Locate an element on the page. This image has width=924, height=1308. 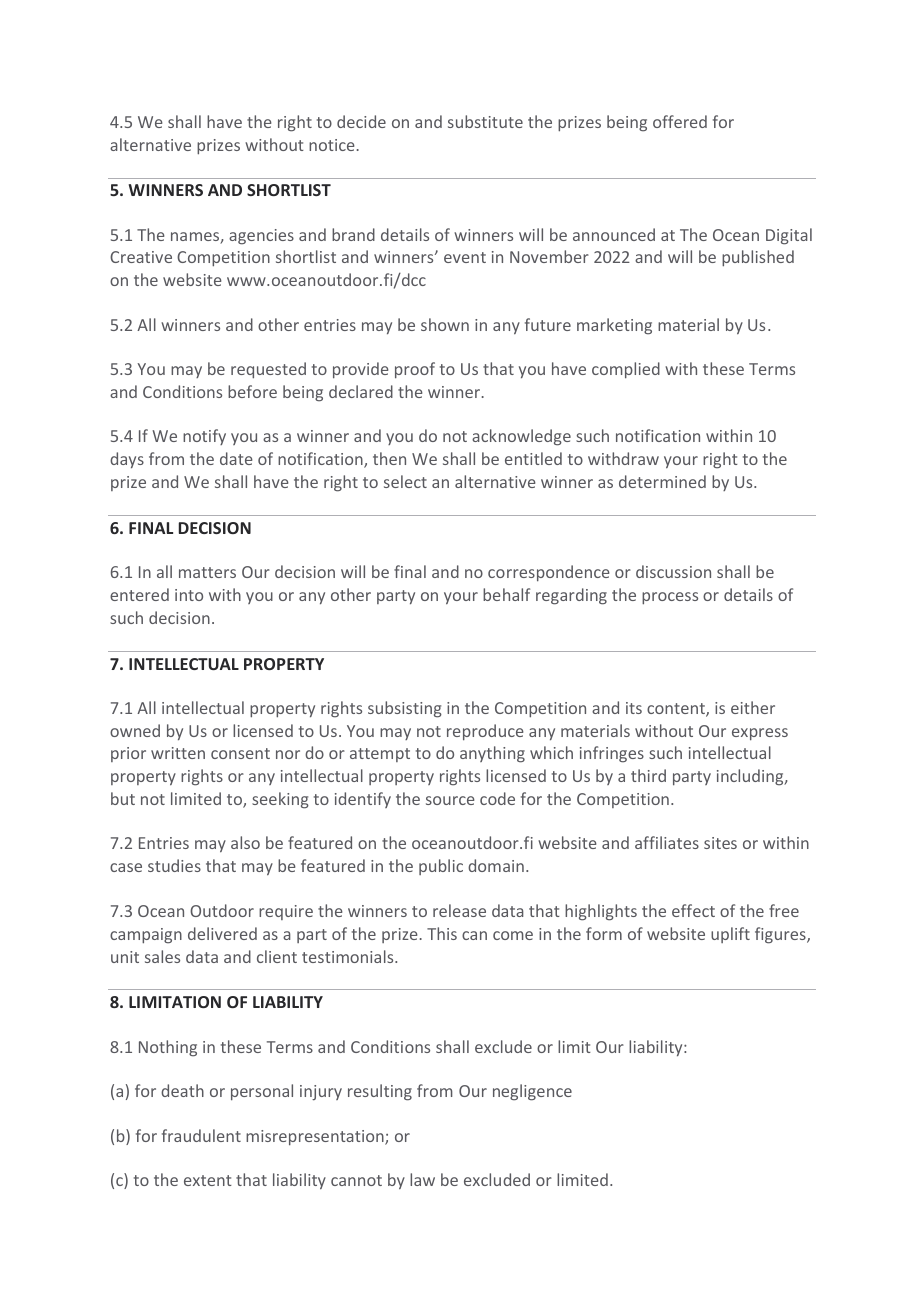
fraudulent is located at coordinates (201, 1135).
